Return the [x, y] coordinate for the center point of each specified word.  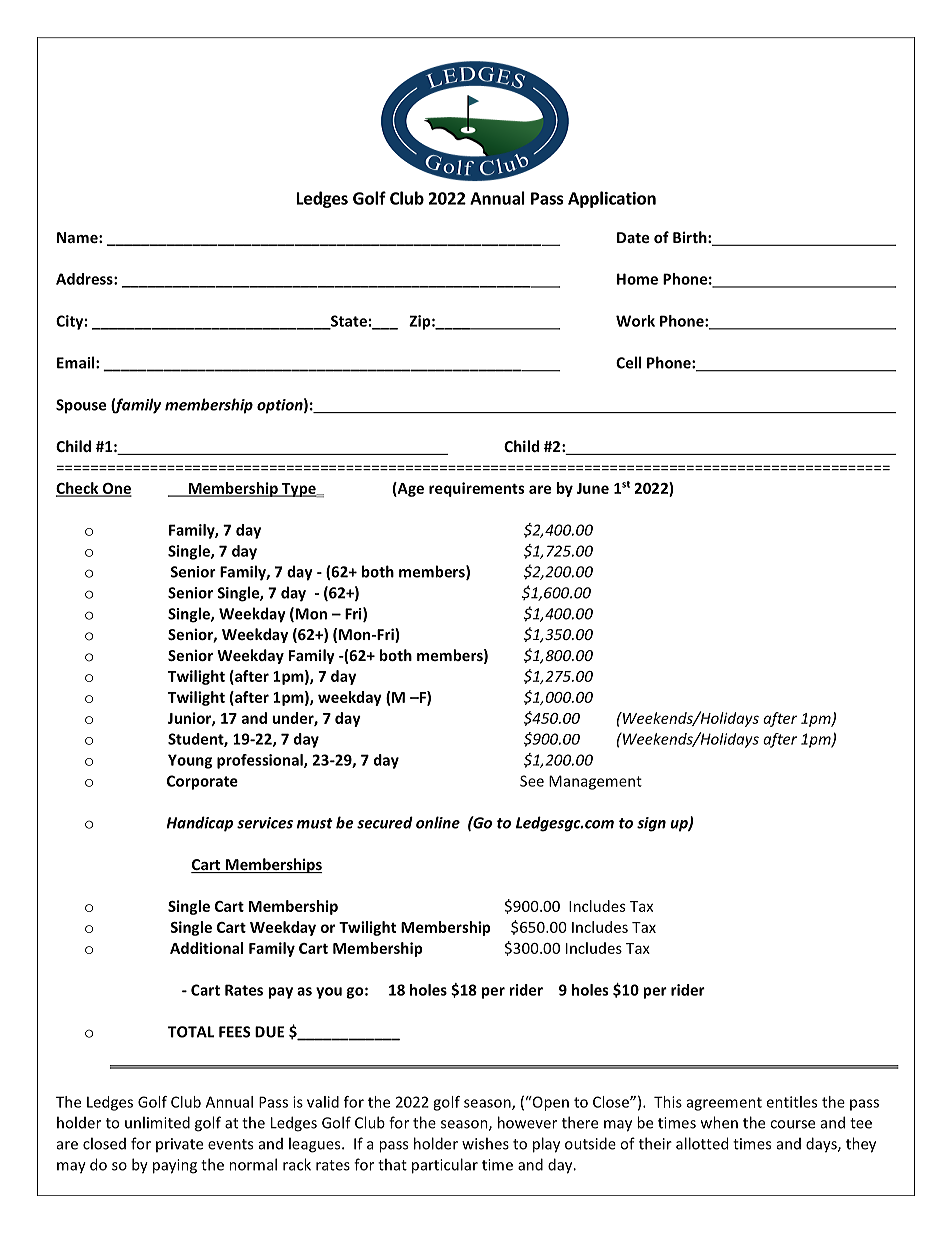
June [593, 488]
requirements [477, 489]
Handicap [199, 824]
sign [651, 824]
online [438, 822]
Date [633, 237]
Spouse [81, 406]
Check [78, 489]
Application [612, 199]
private [179, 1145]
